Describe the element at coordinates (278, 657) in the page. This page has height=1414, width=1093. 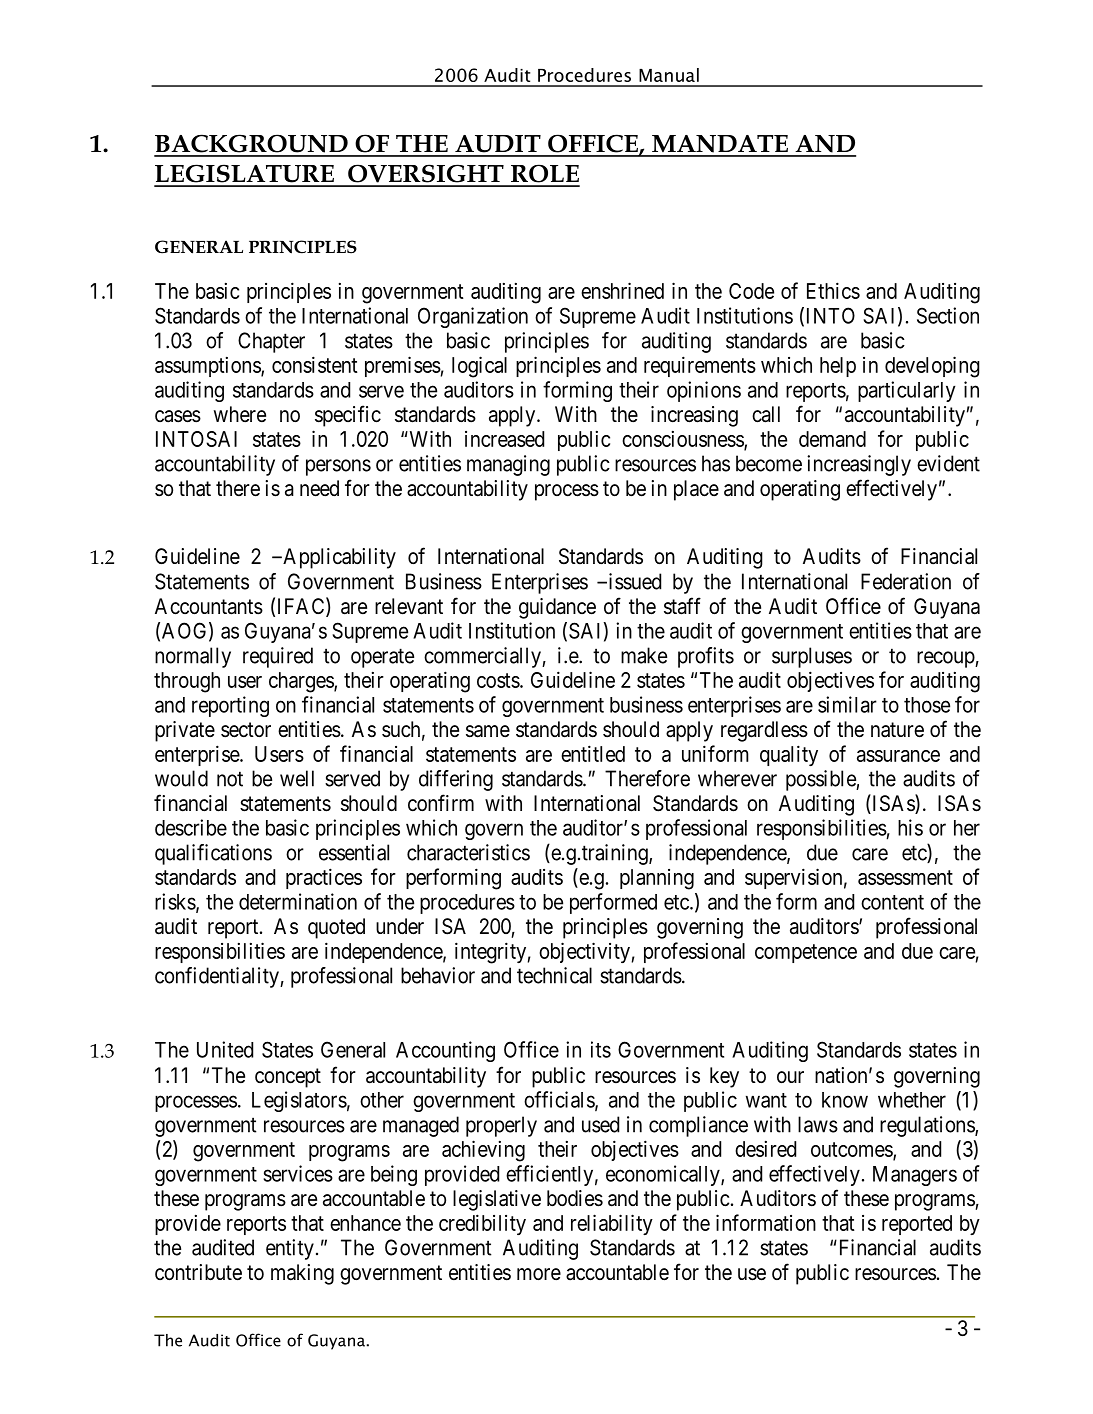
I see `required` at that location.
